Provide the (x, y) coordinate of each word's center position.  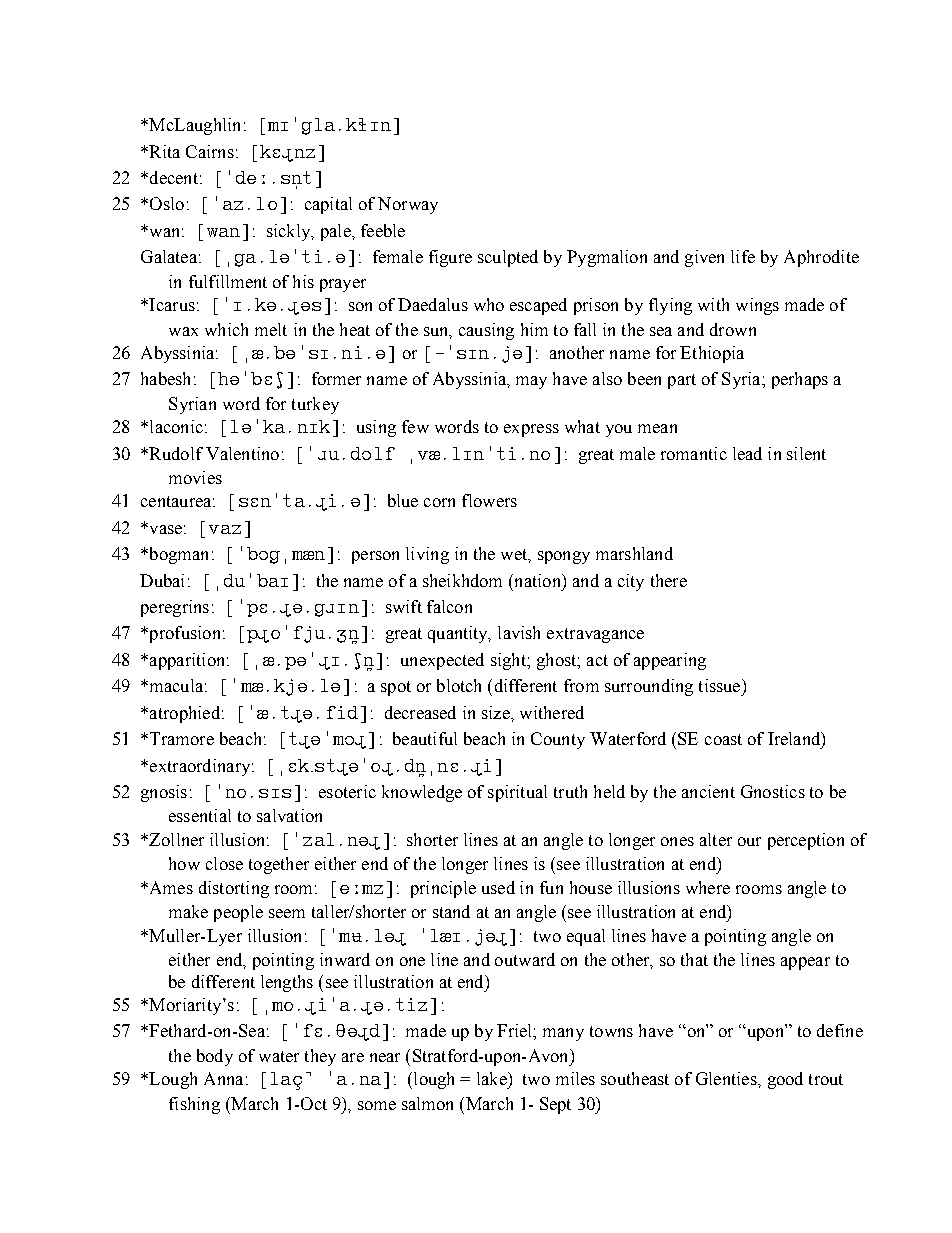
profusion (185, 634)
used (498, 887)
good (785, 1080)
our (749, 841)
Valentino (242, 453)
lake (493, 1078)
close (224, 863)
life (743, 256)
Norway (408, 205)
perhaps (800, 380)
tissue (721, 685)
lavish (519, 632)
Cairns (210, 151)
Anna (223, 1078)
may (531, 382)
